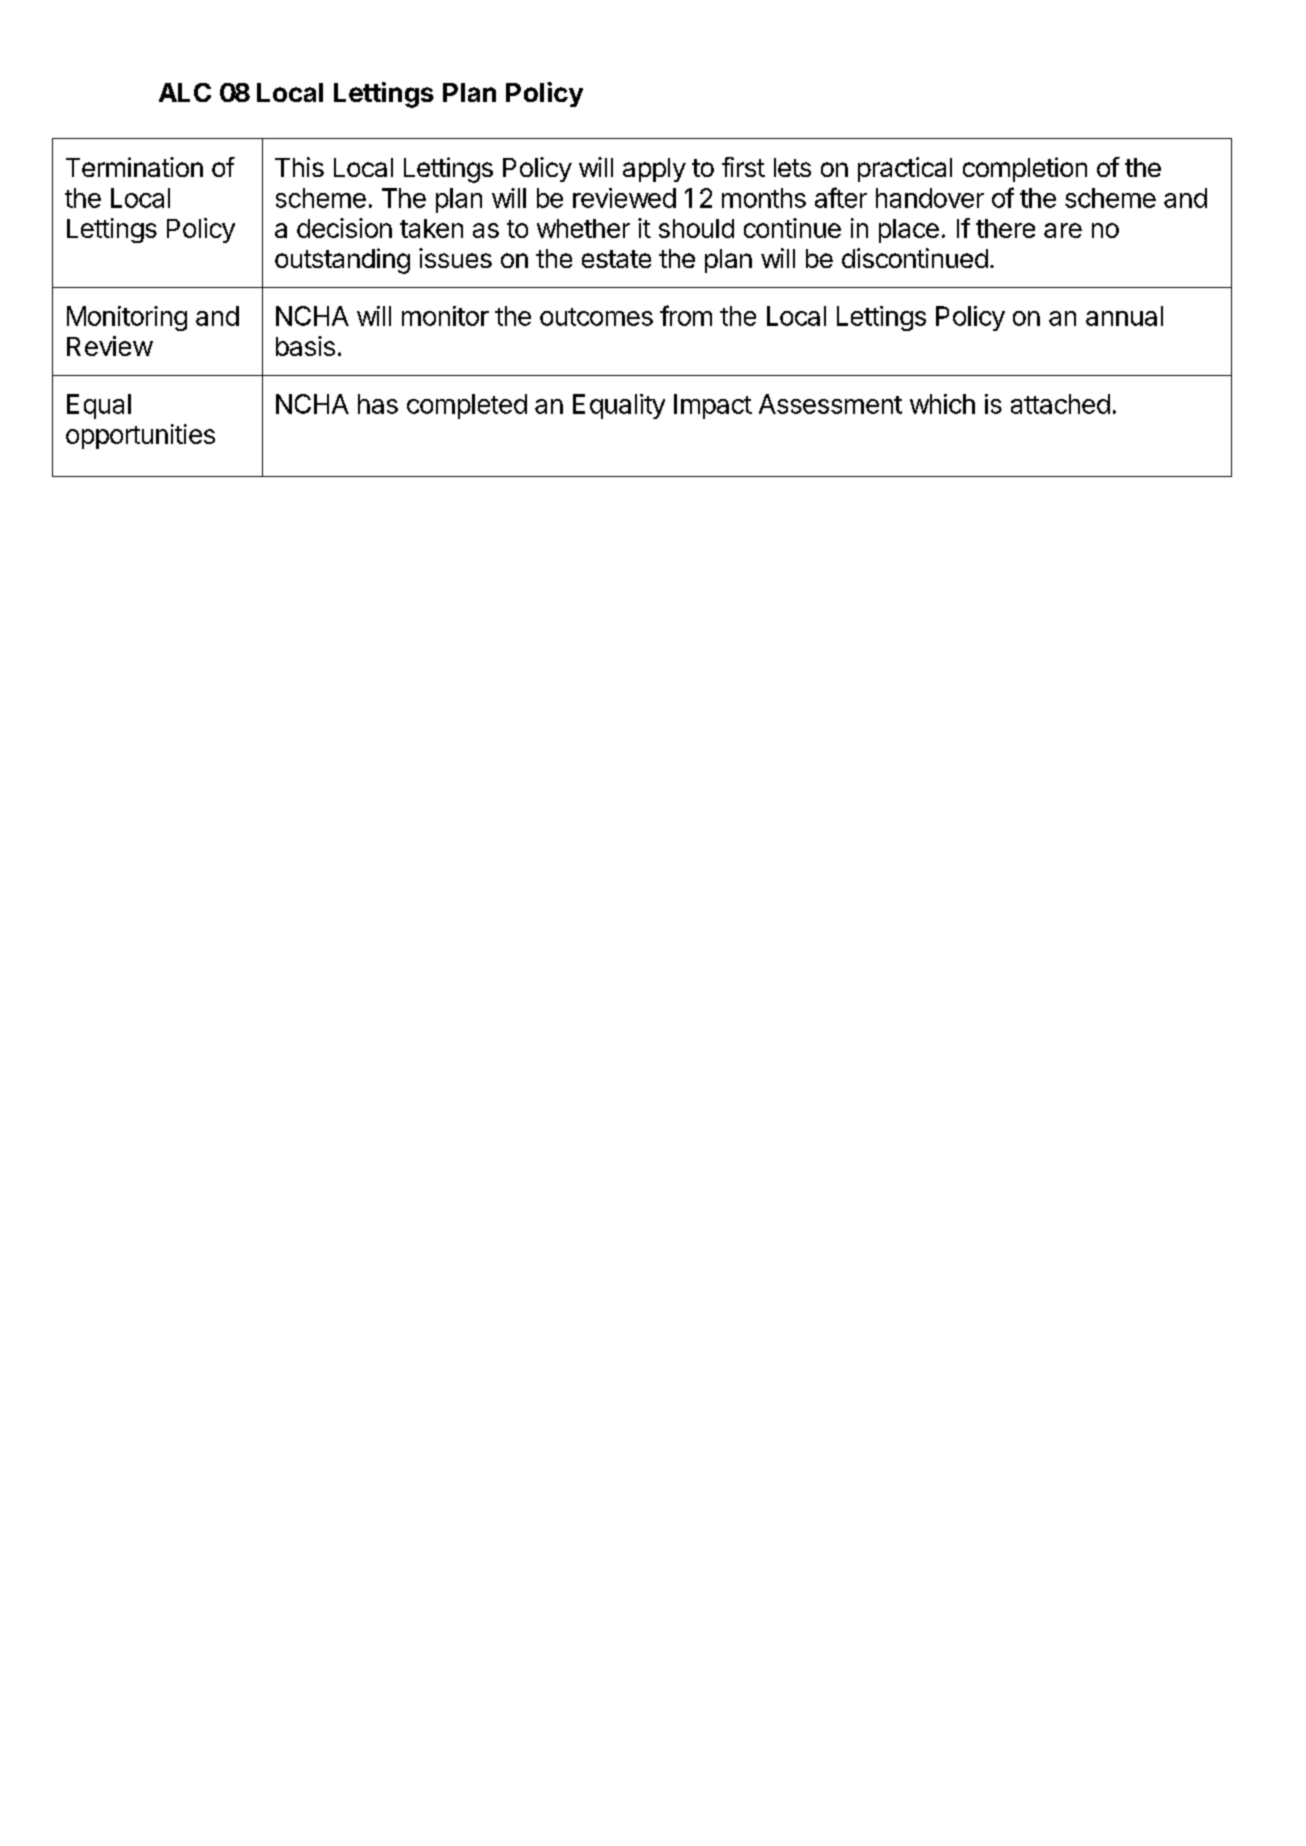 Image resolution: width=1306 pixels, height=1846 pixels. Describe the element at coordinates (185, 92) in the screenshot. I see `ALC` at that location.
